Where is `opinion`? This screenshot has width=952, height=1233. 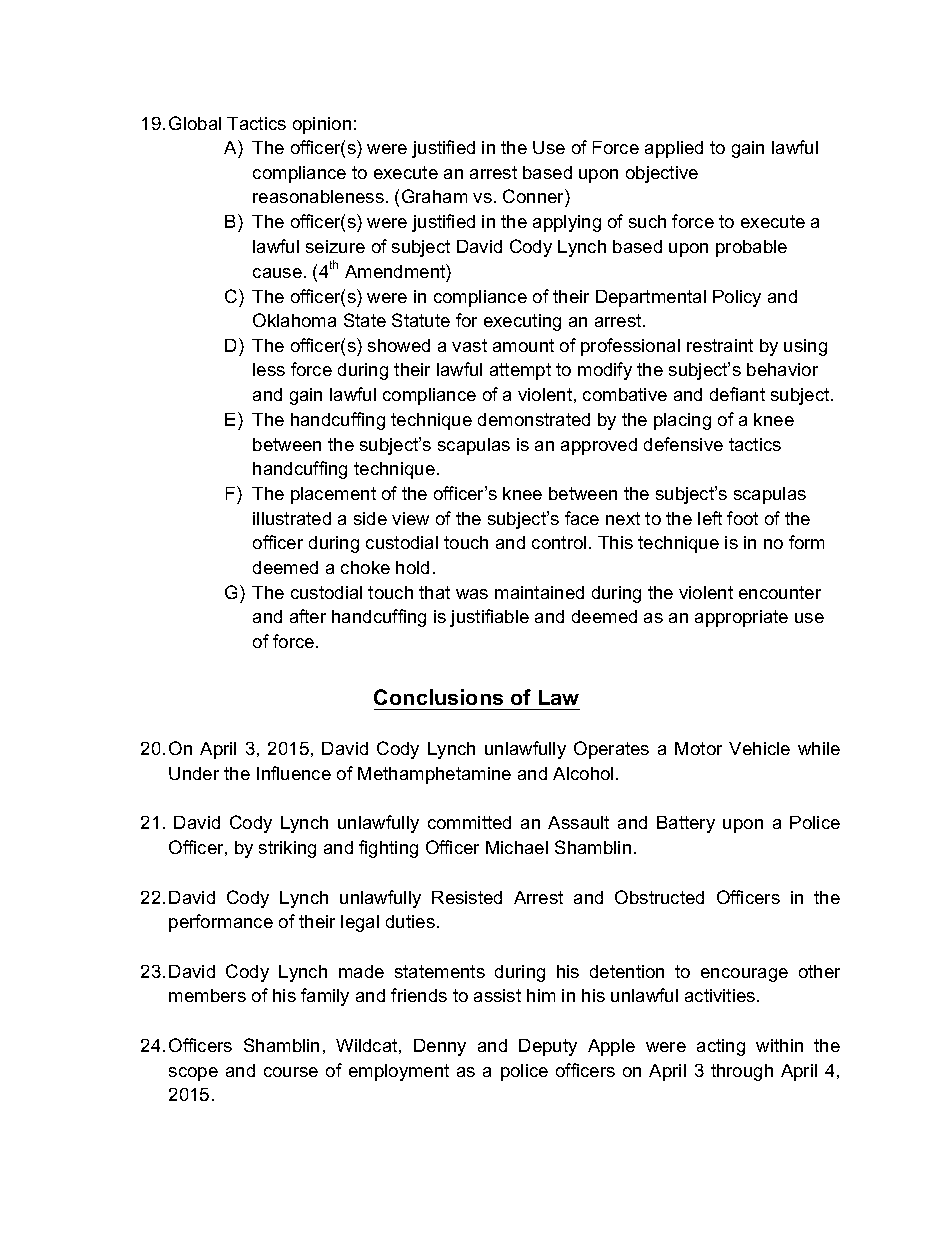
opinion is located at coordinates (322, 125).
